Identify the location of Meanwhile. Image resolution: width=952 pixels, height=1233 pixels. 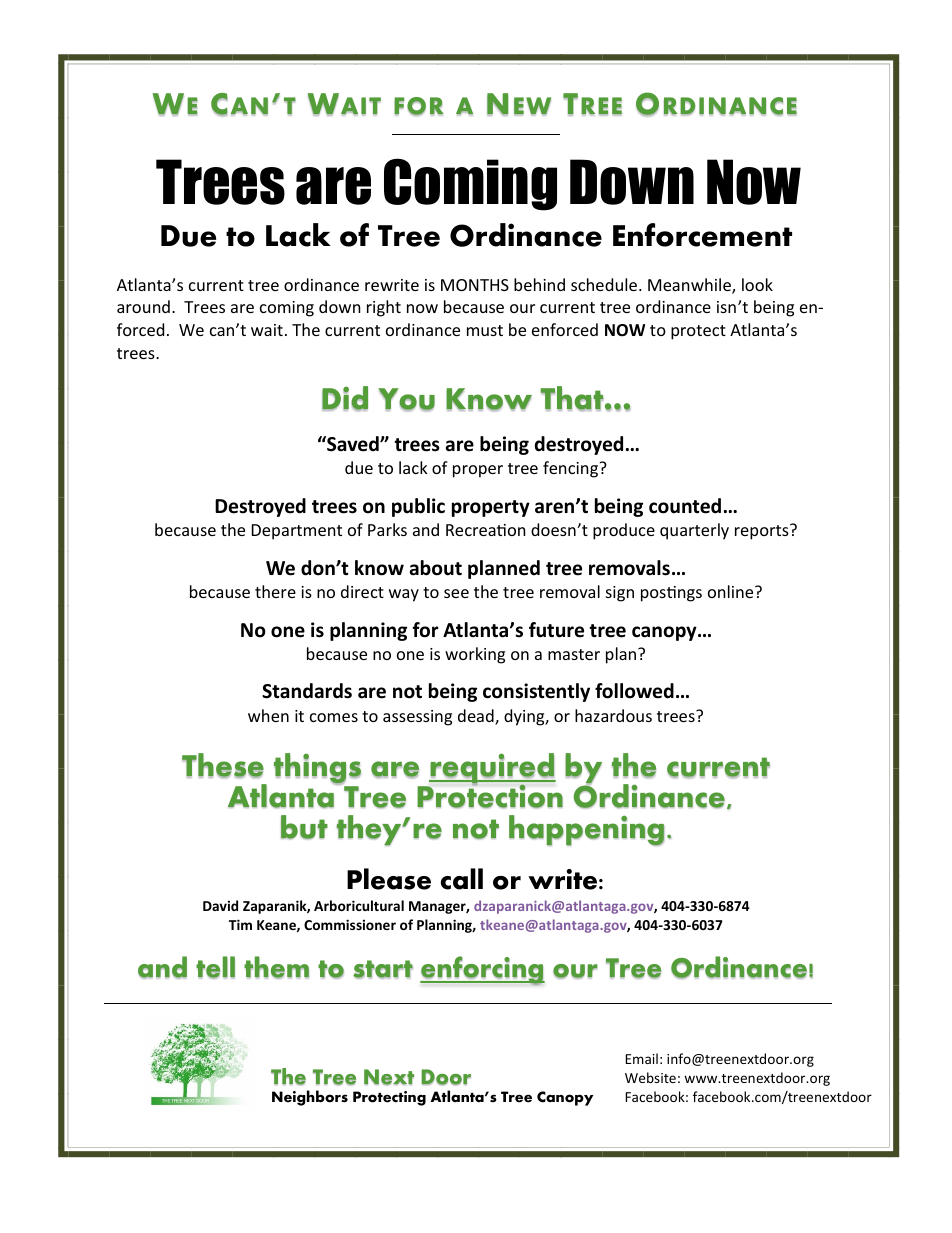
(690, 286).
